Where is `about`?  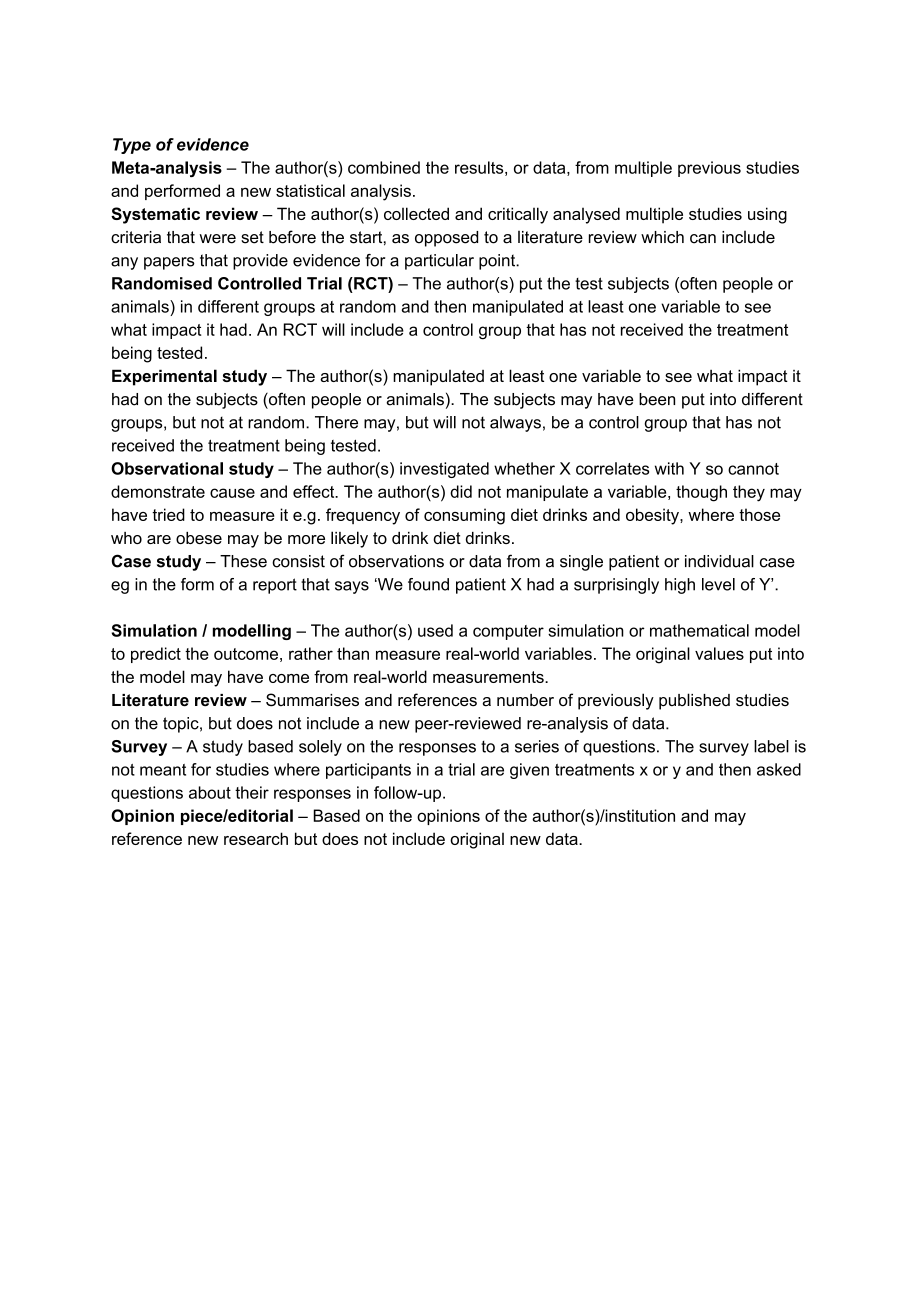
about is located at coordinates (210, 792).
